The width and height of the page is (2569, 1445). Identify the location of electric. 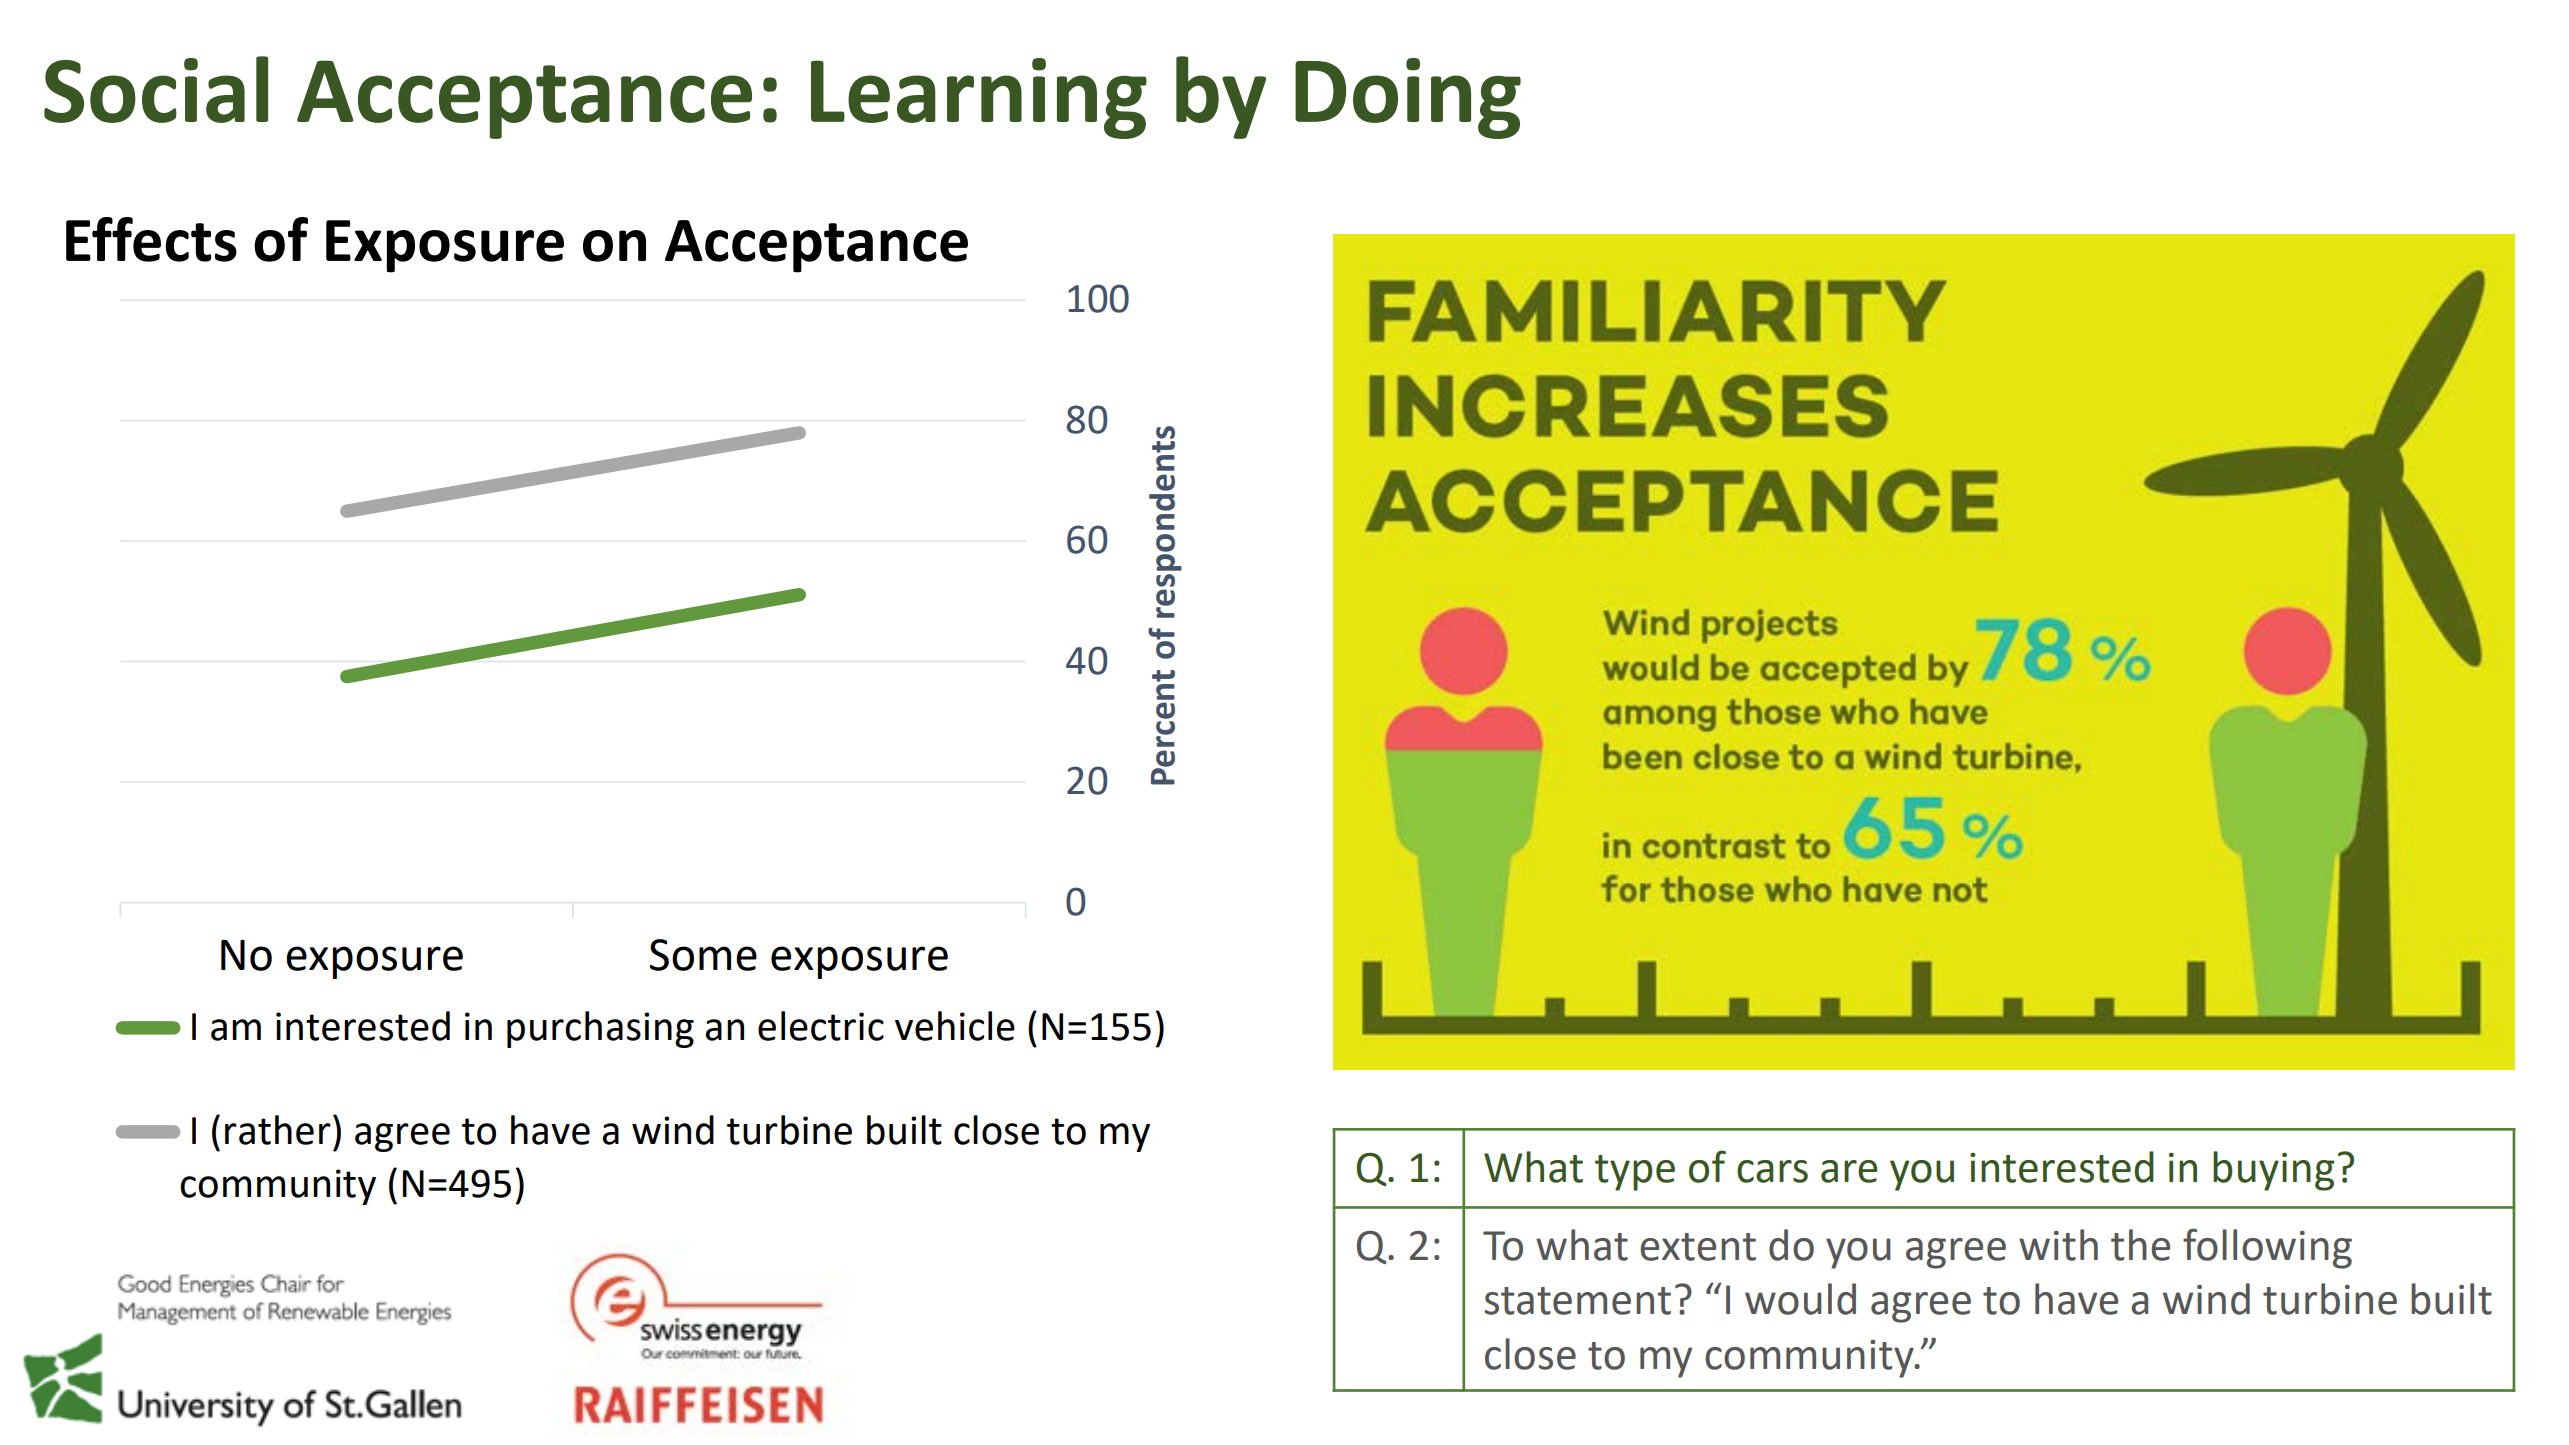
(821, 1026).
